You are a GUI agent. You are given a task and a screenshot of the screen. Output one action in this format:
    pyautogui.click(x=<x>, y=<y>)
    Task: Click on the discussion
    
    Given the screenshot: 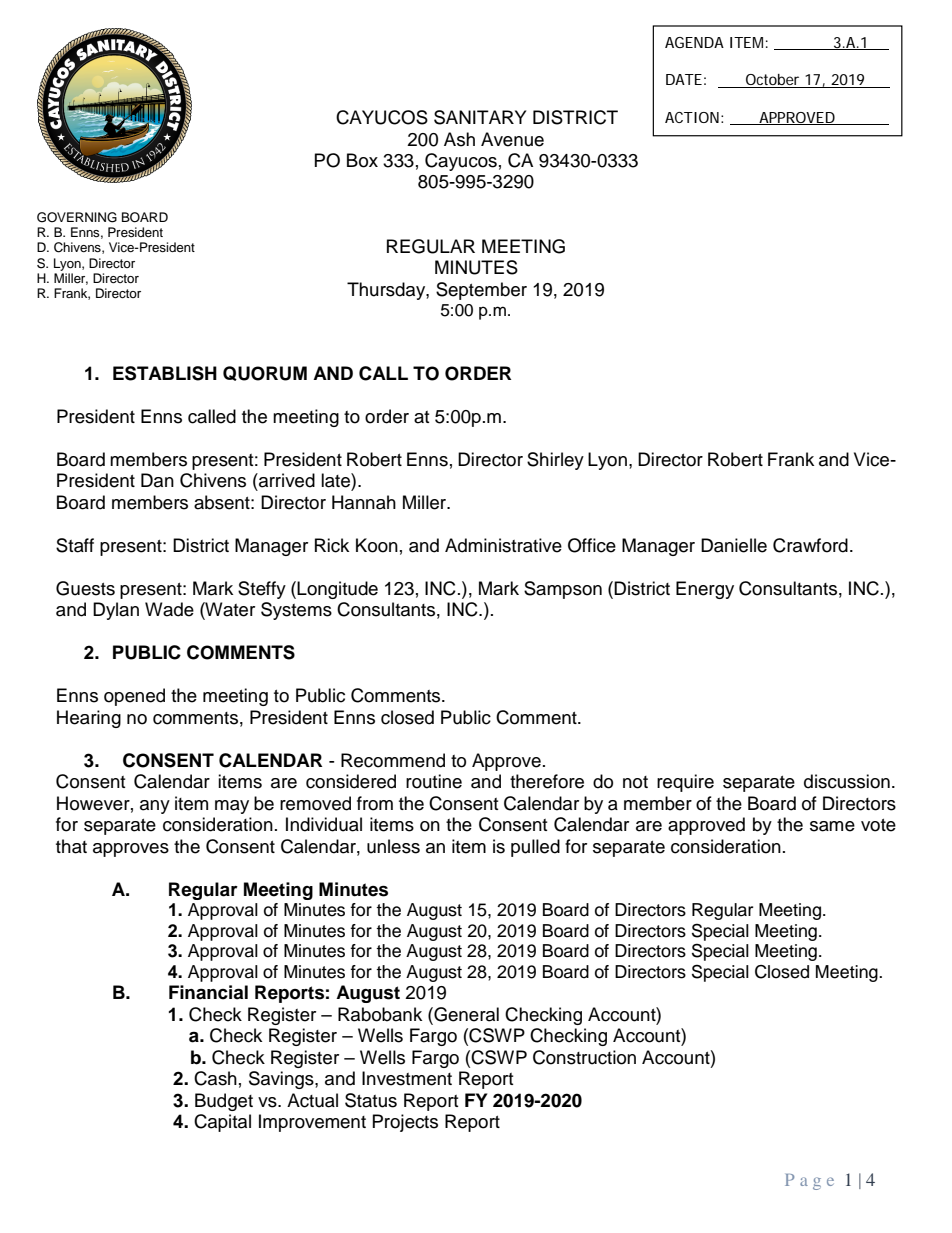 What is the action you would take?
    pyautogui.click(x=847, y=781)
